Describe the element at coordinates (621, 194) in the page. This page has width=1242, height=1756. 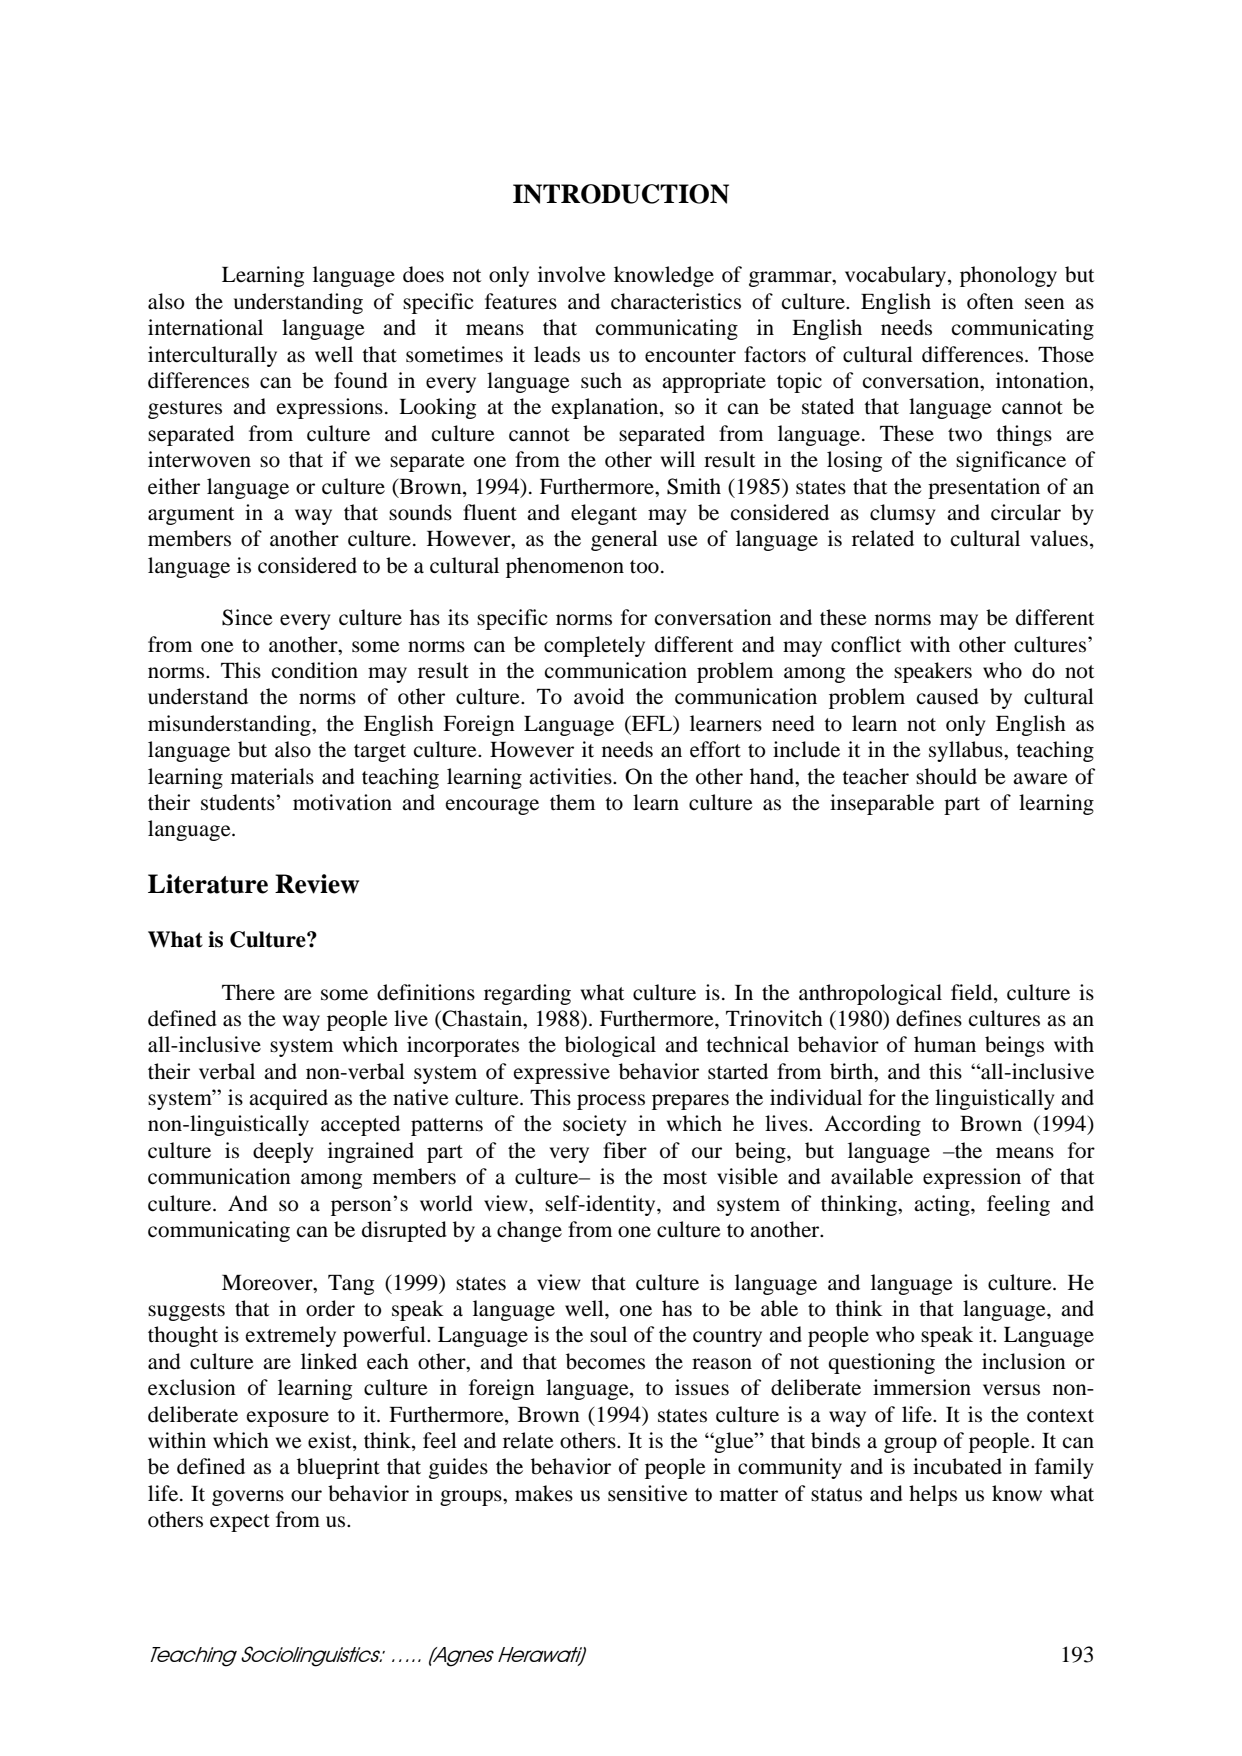
I see `INTRODUCTION` at that location.
